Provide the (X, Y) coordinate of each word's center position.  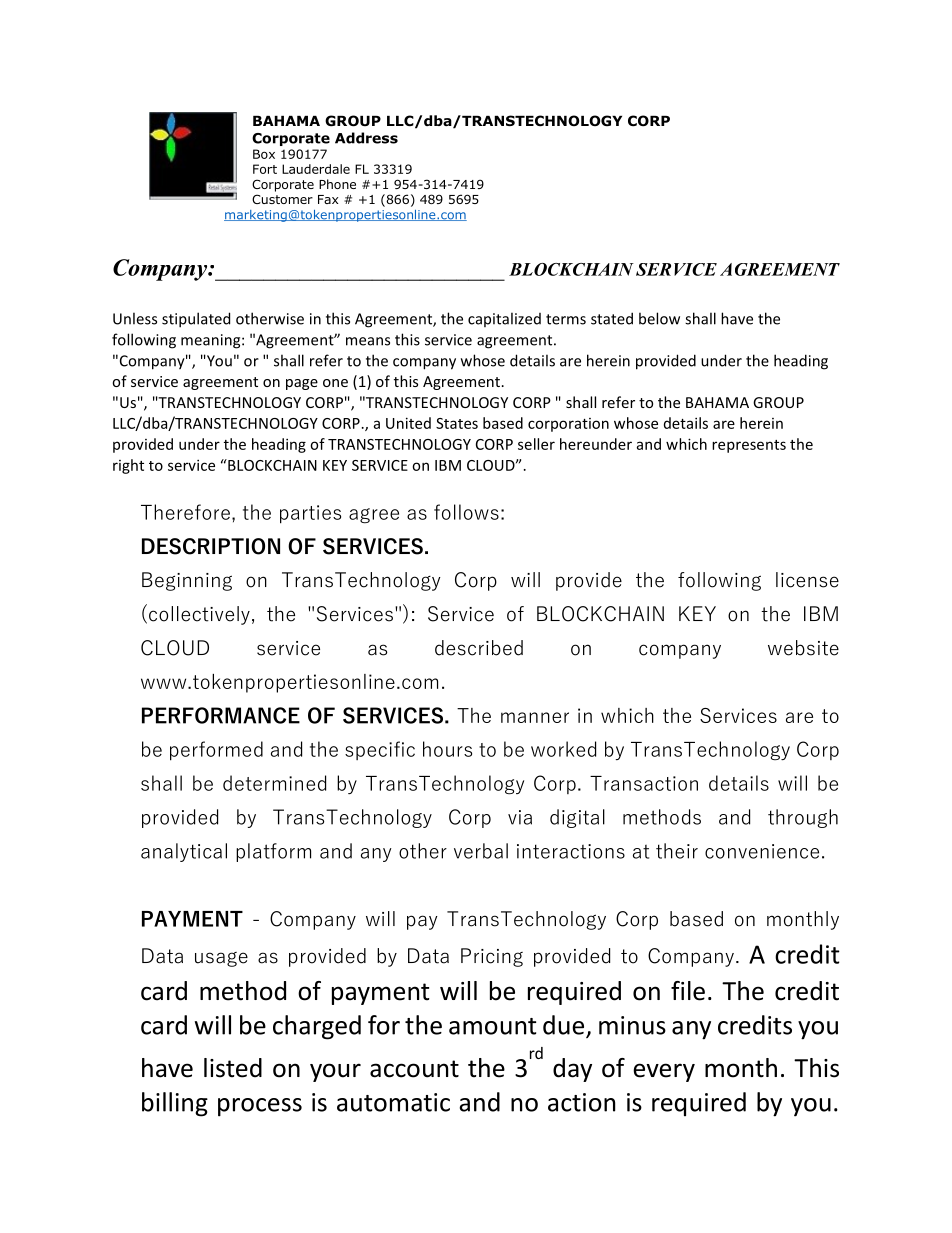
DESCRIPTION (211, 546)
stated (612, 318)
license (807, 580)
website (803, 648)
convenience (762, 851)
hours (447, 749)
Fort (265, 169)
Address (366, 138)
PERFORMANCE (221, 715)
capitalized (504, 319)
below (659, 318)
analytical (184, 852)
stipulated (196, 320)
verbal (481, 851)
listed (233, 1068)
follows (466, 512)
